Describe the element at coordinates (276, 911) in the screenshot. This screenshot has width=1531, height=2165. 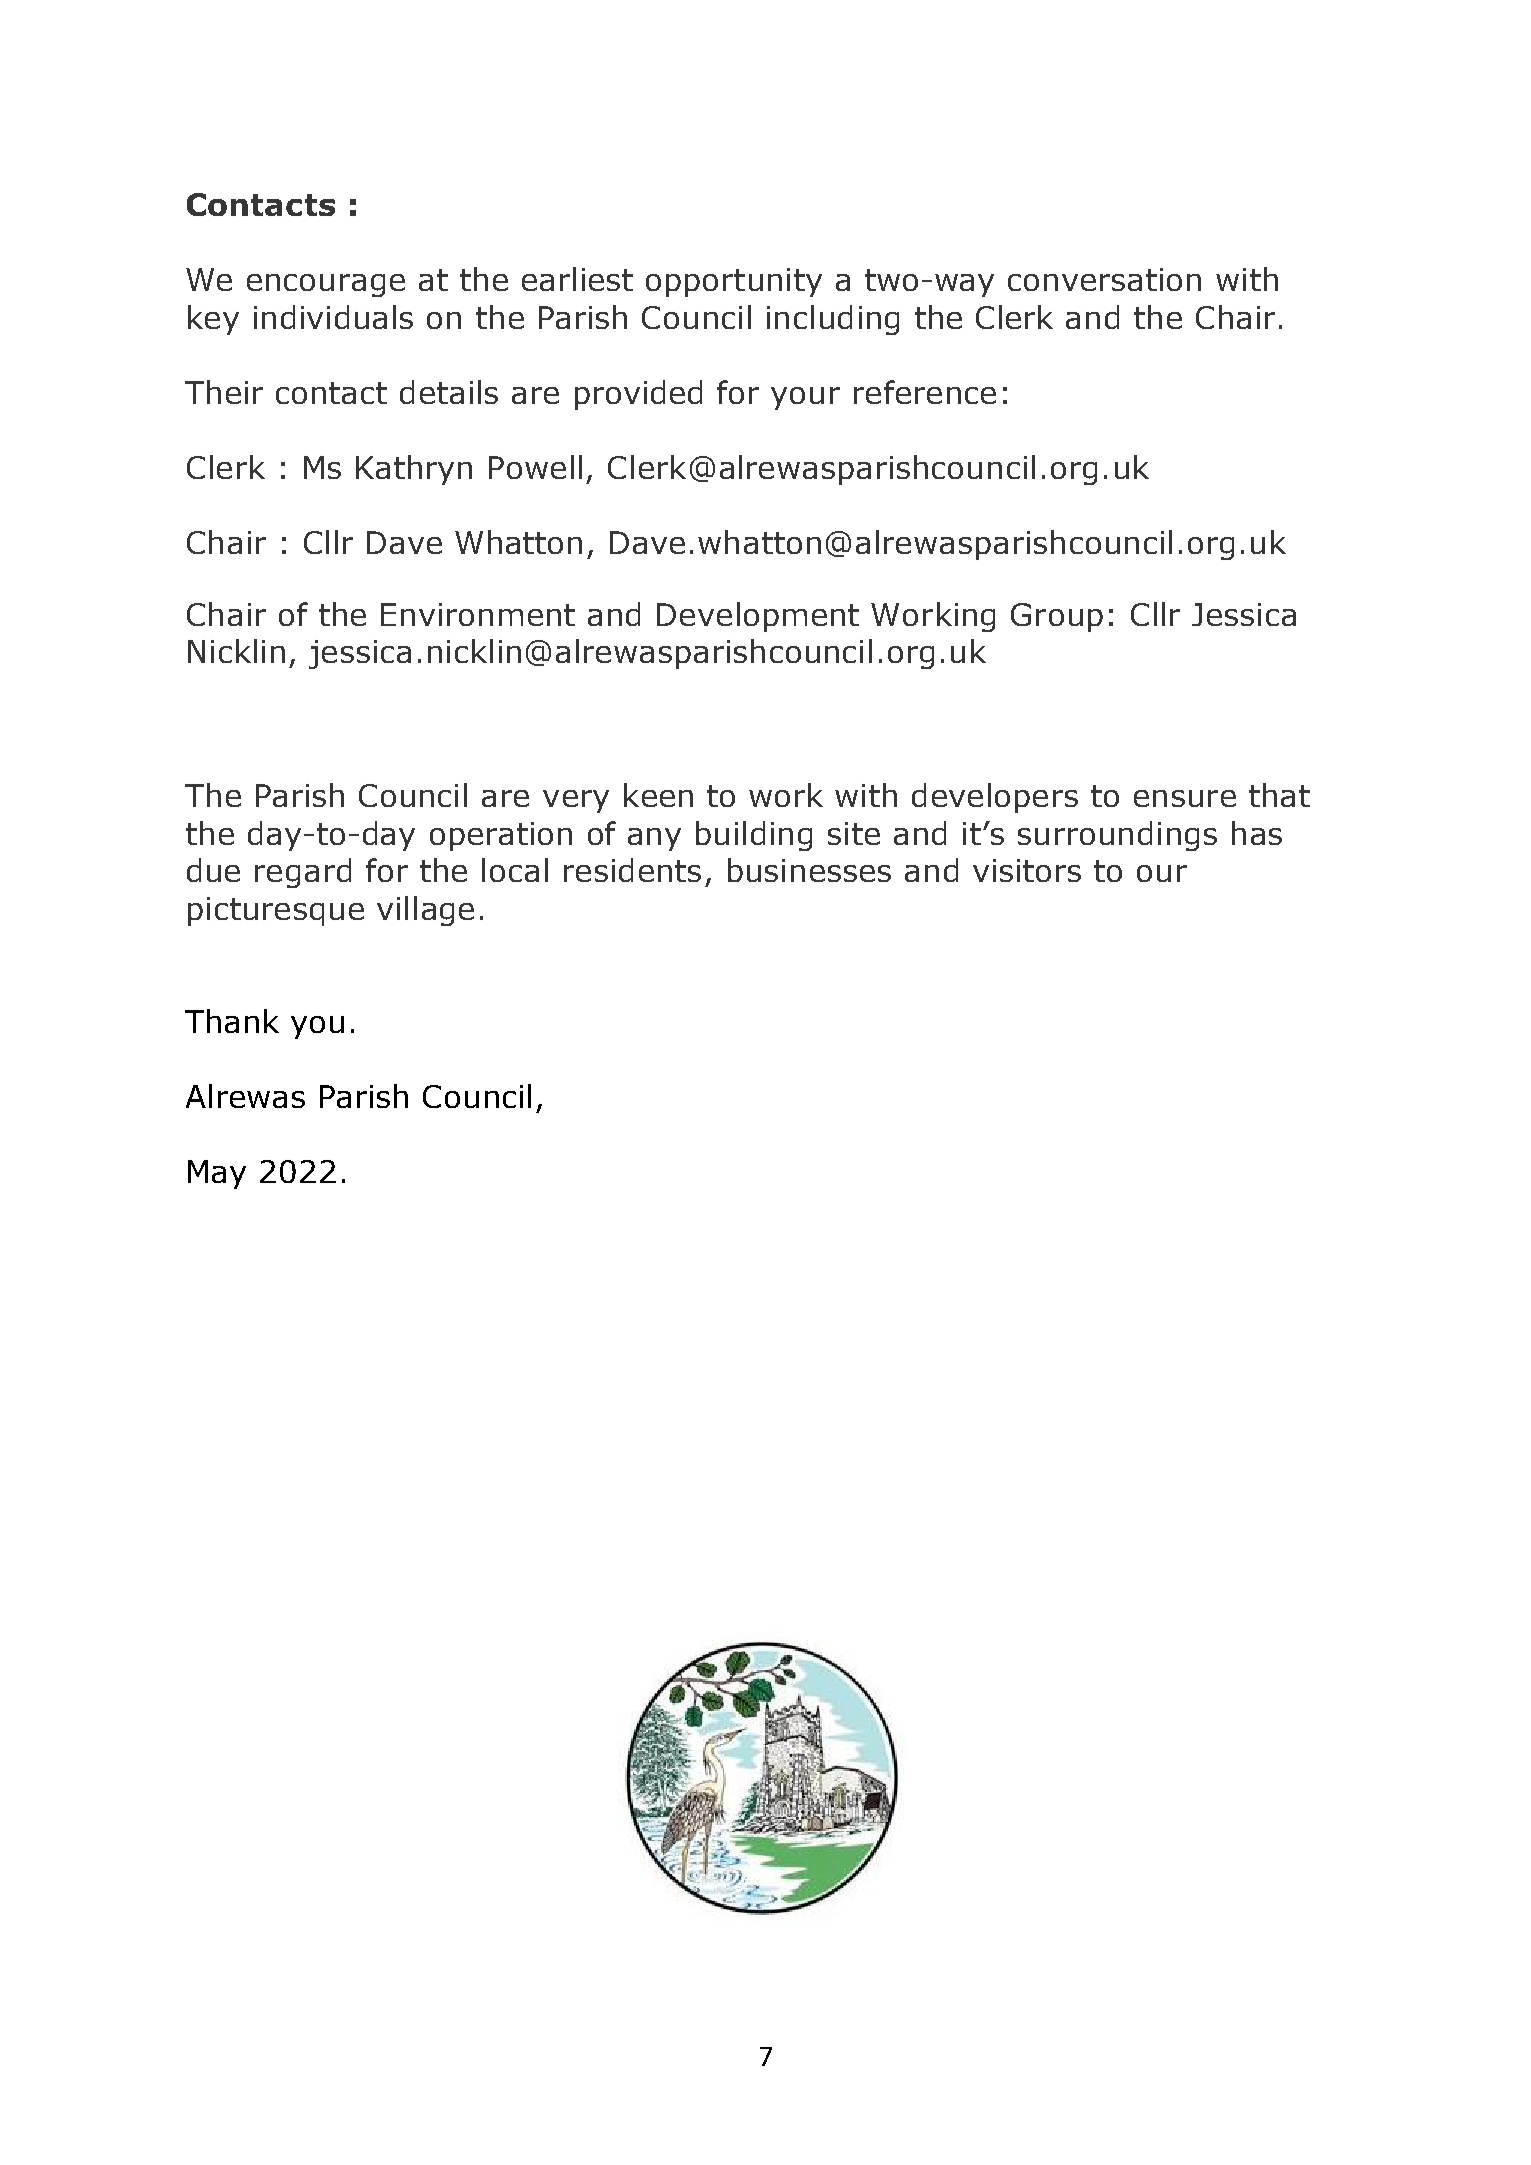
I see `picturesque` at that location.
